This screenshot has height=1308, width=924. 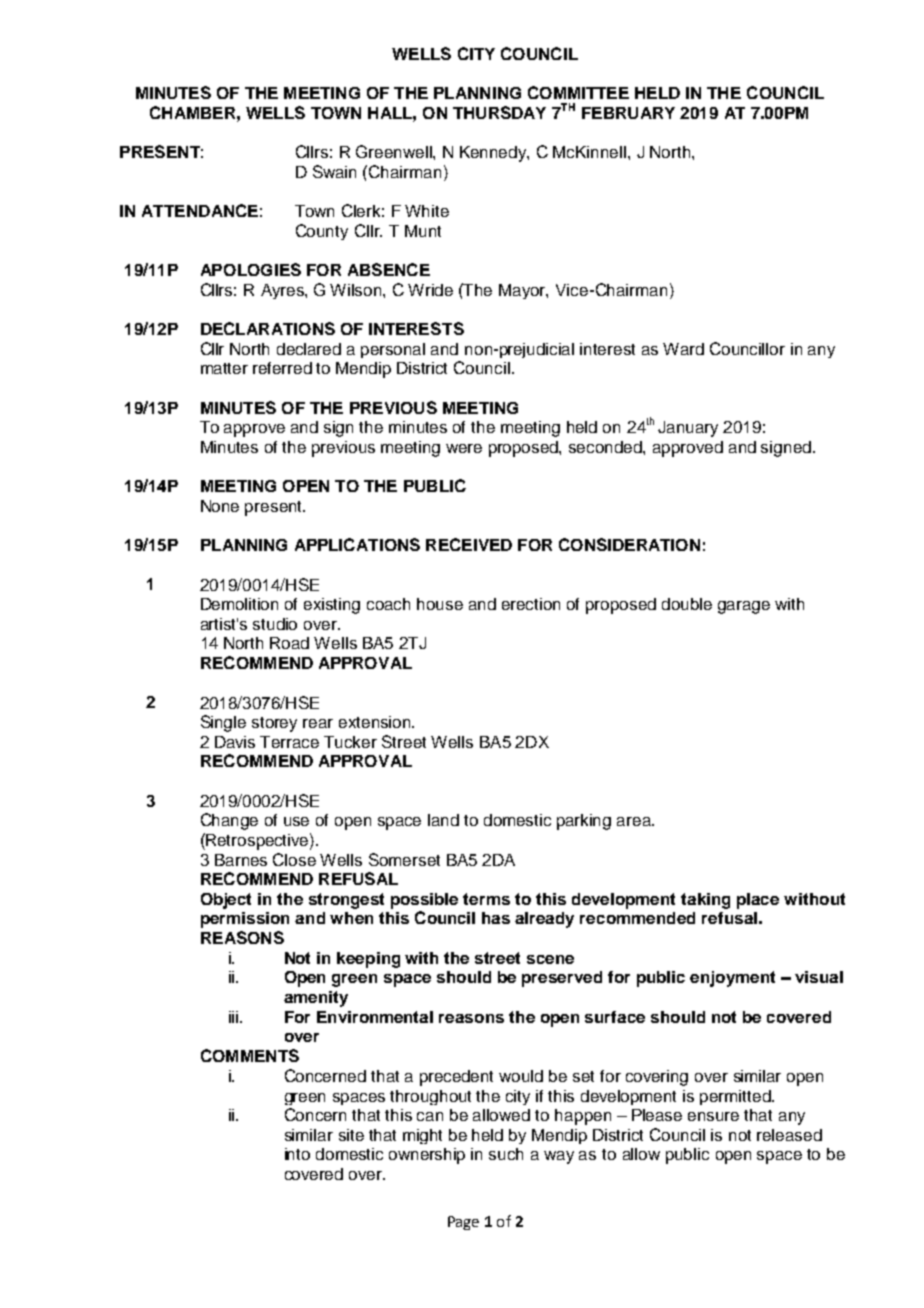 I want to click on garage, so click(x=744, y=607).
